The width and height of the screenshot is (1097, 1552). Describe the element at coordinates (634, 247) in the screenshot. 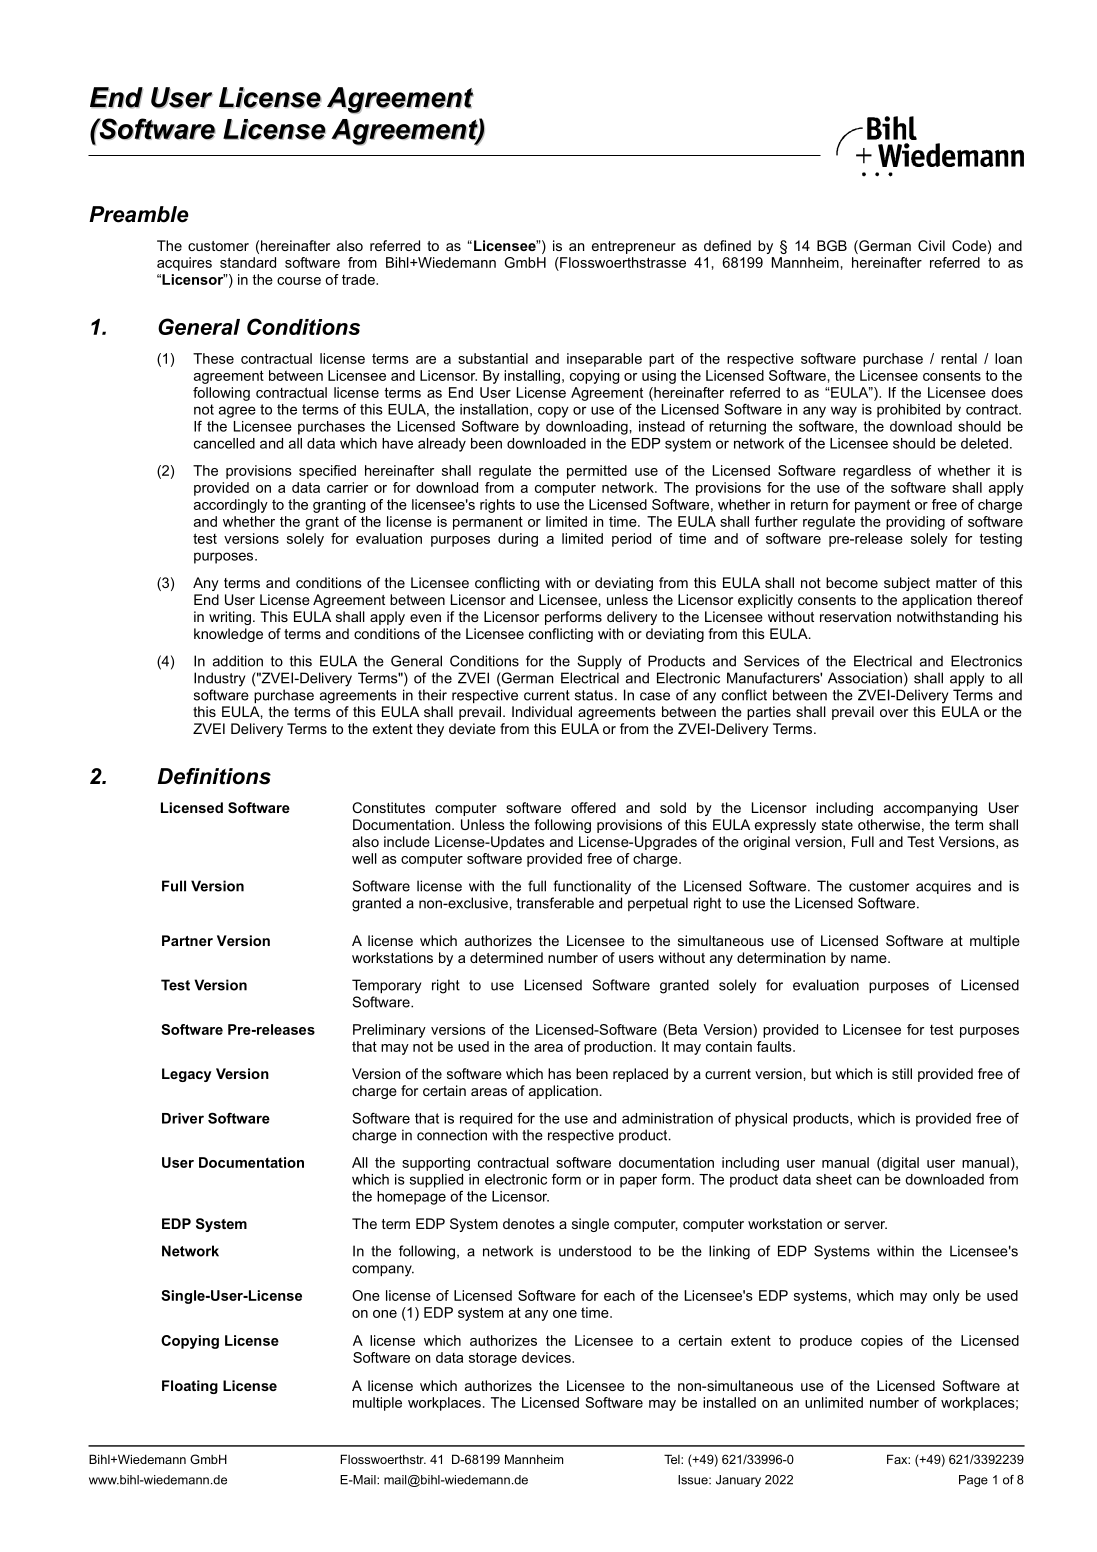

I see `entrepreneur` at that location.
